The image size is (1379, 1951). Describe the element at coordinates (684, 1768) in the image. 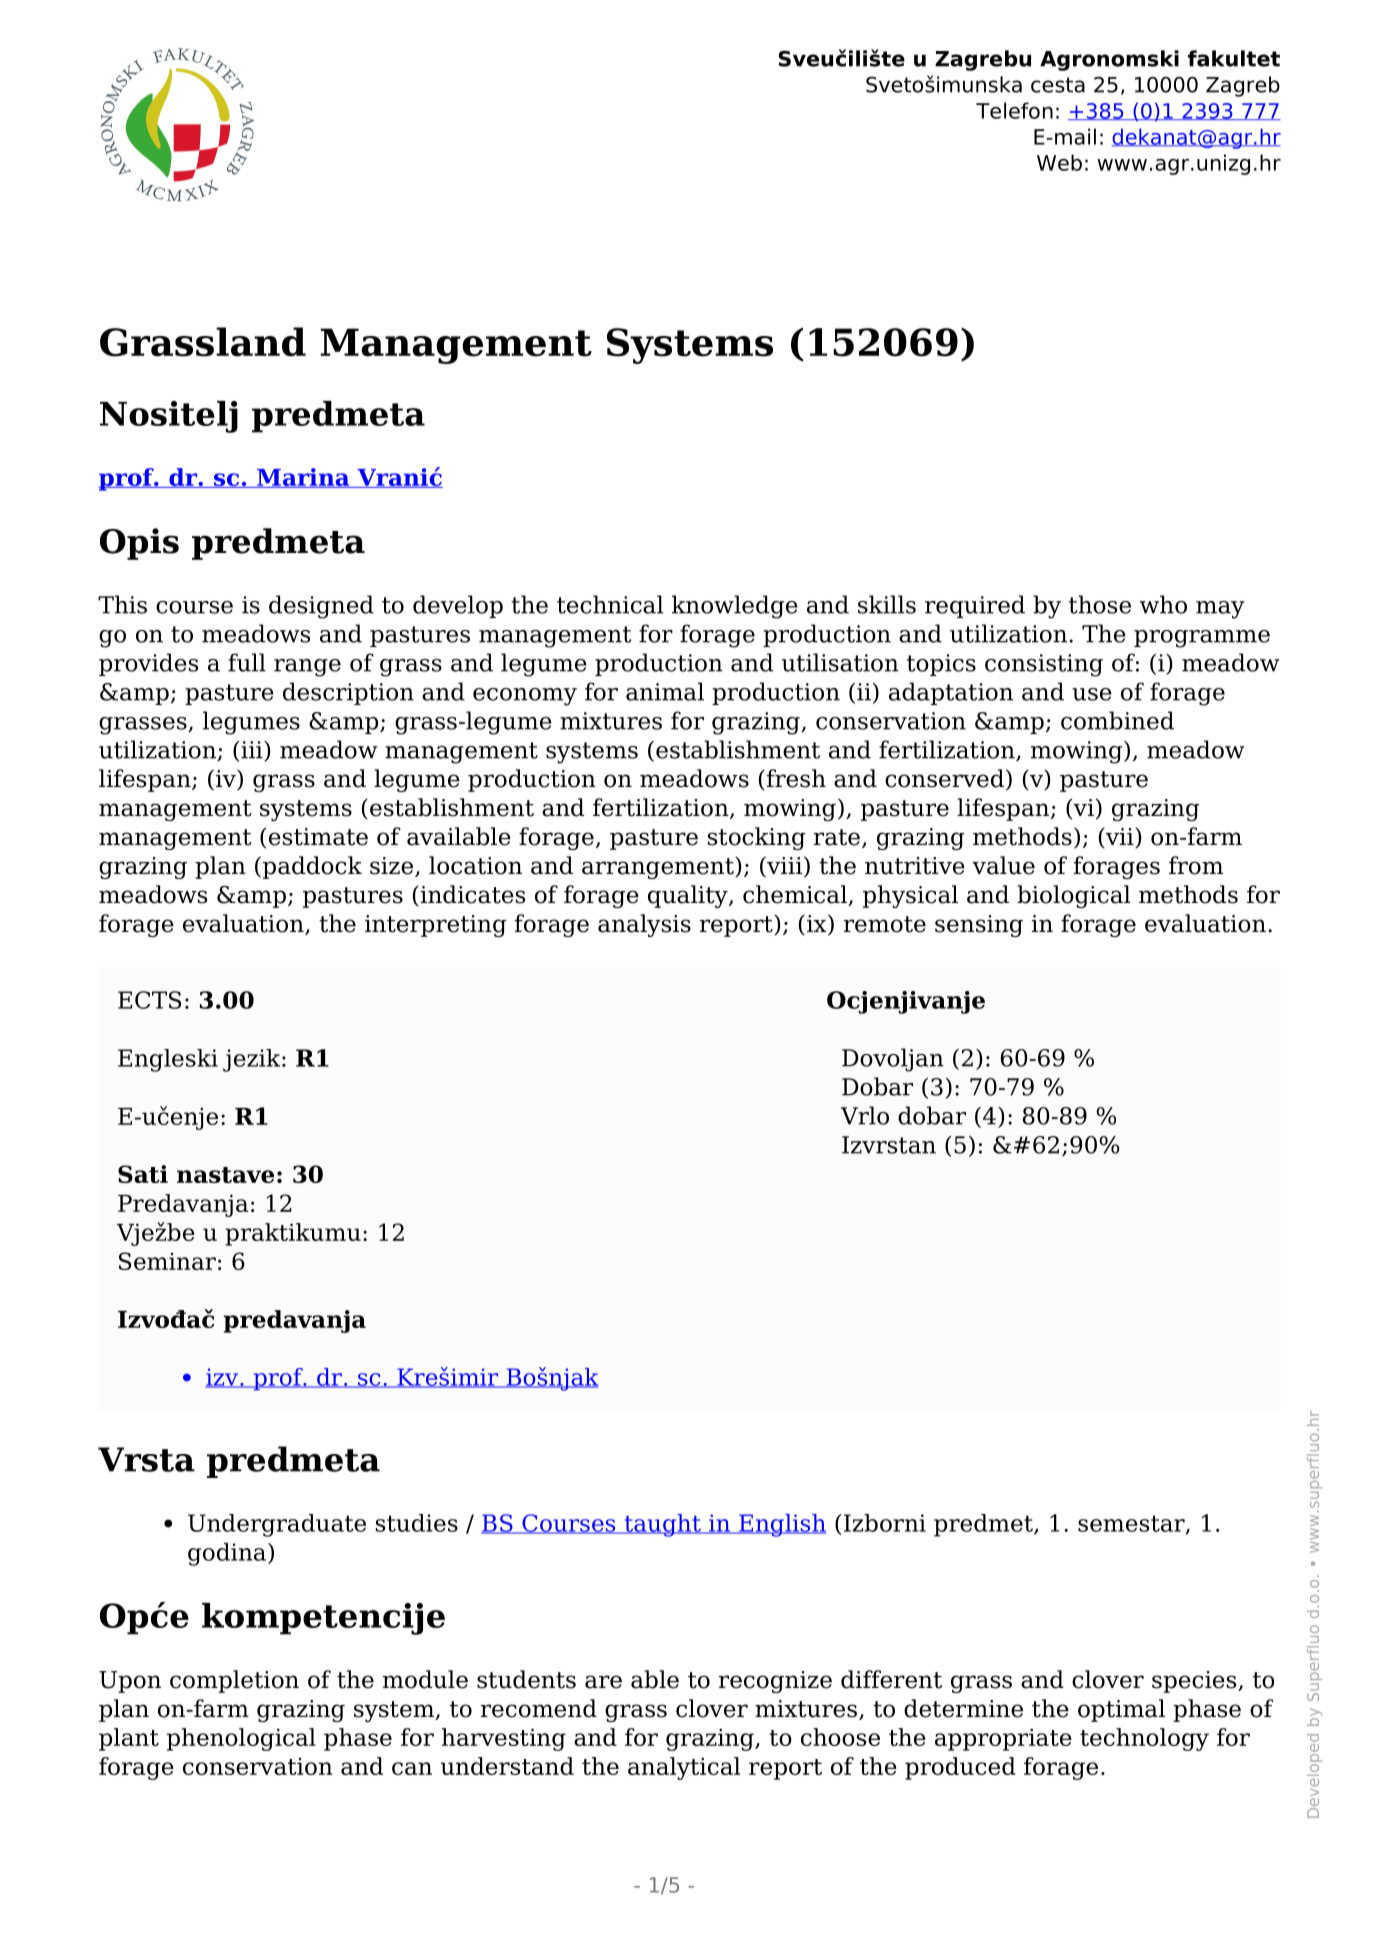

I see `analytical` at that location.
